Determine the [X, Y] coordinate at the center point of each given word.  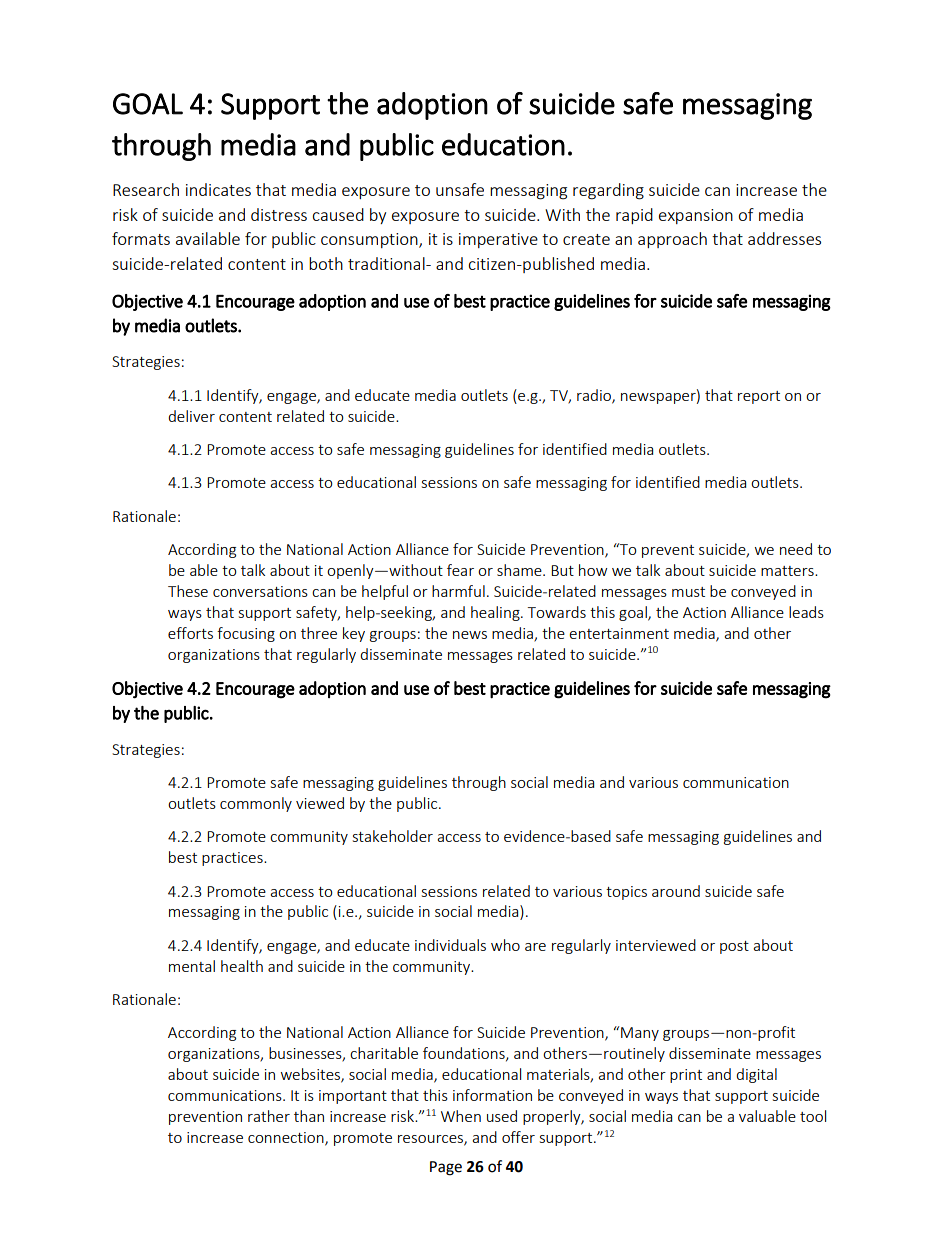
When [461, 1116]
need [796, 549]
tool [813, 1116]
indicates [218, 189]
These [188, 591]
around [676, 891]
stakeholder [393, 836]
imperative [498, 240]
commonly [256, 804]
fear [460, 570]
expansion [696, 216]
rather [269, 1116]
